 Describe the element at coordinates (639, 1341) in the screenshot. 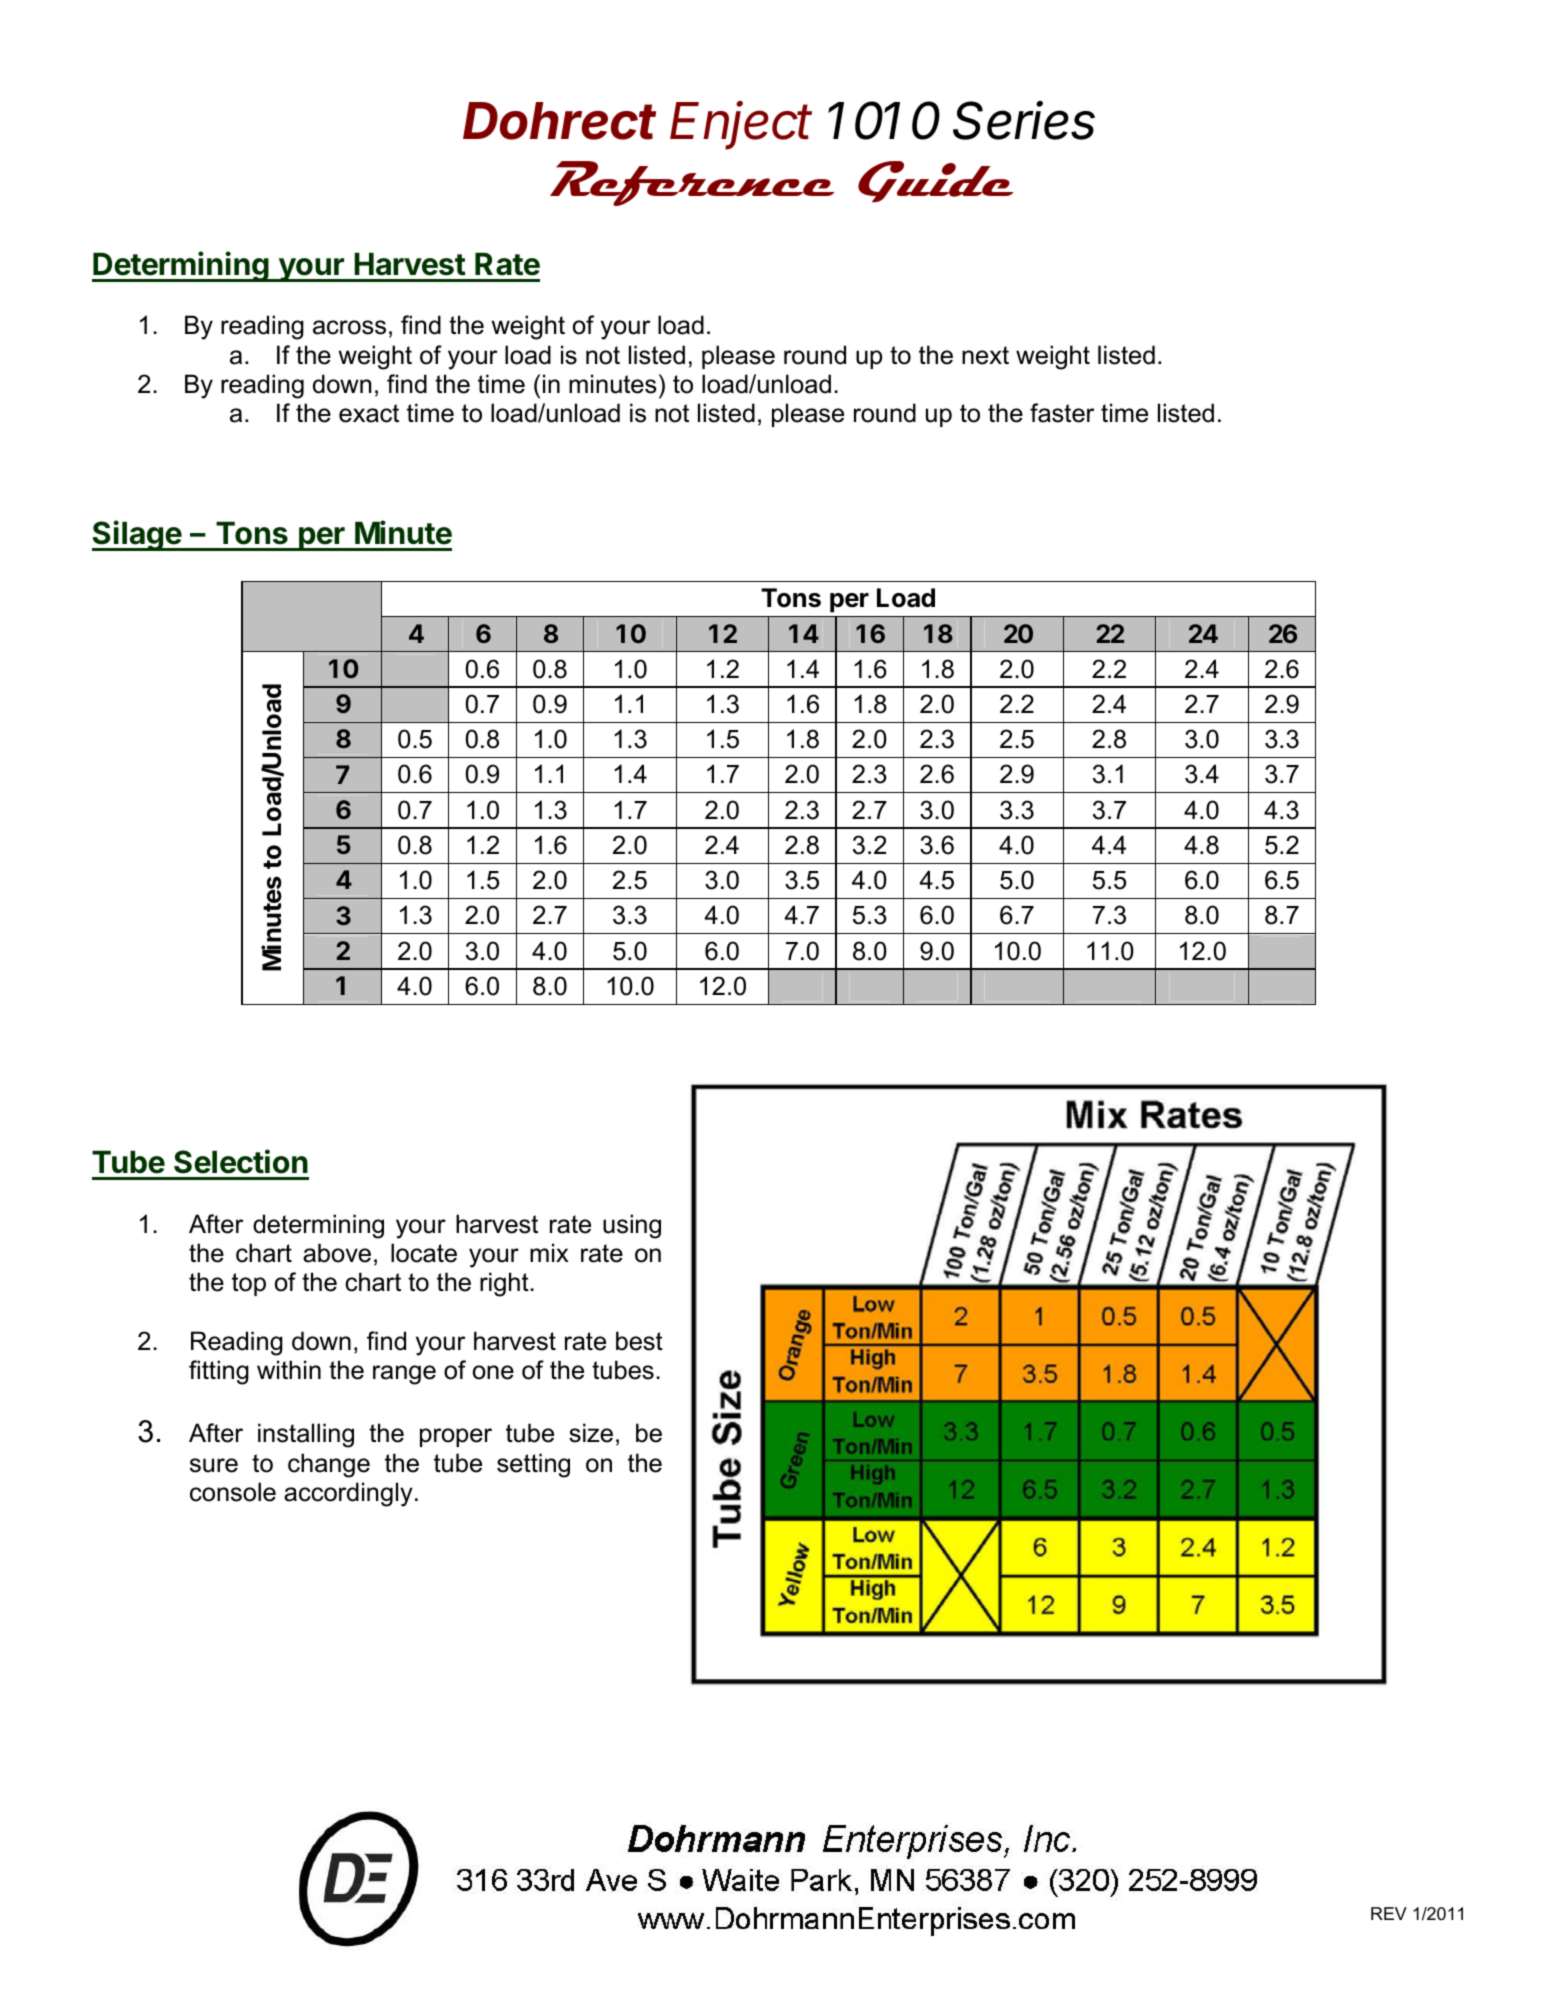

I see `best` at that location.
